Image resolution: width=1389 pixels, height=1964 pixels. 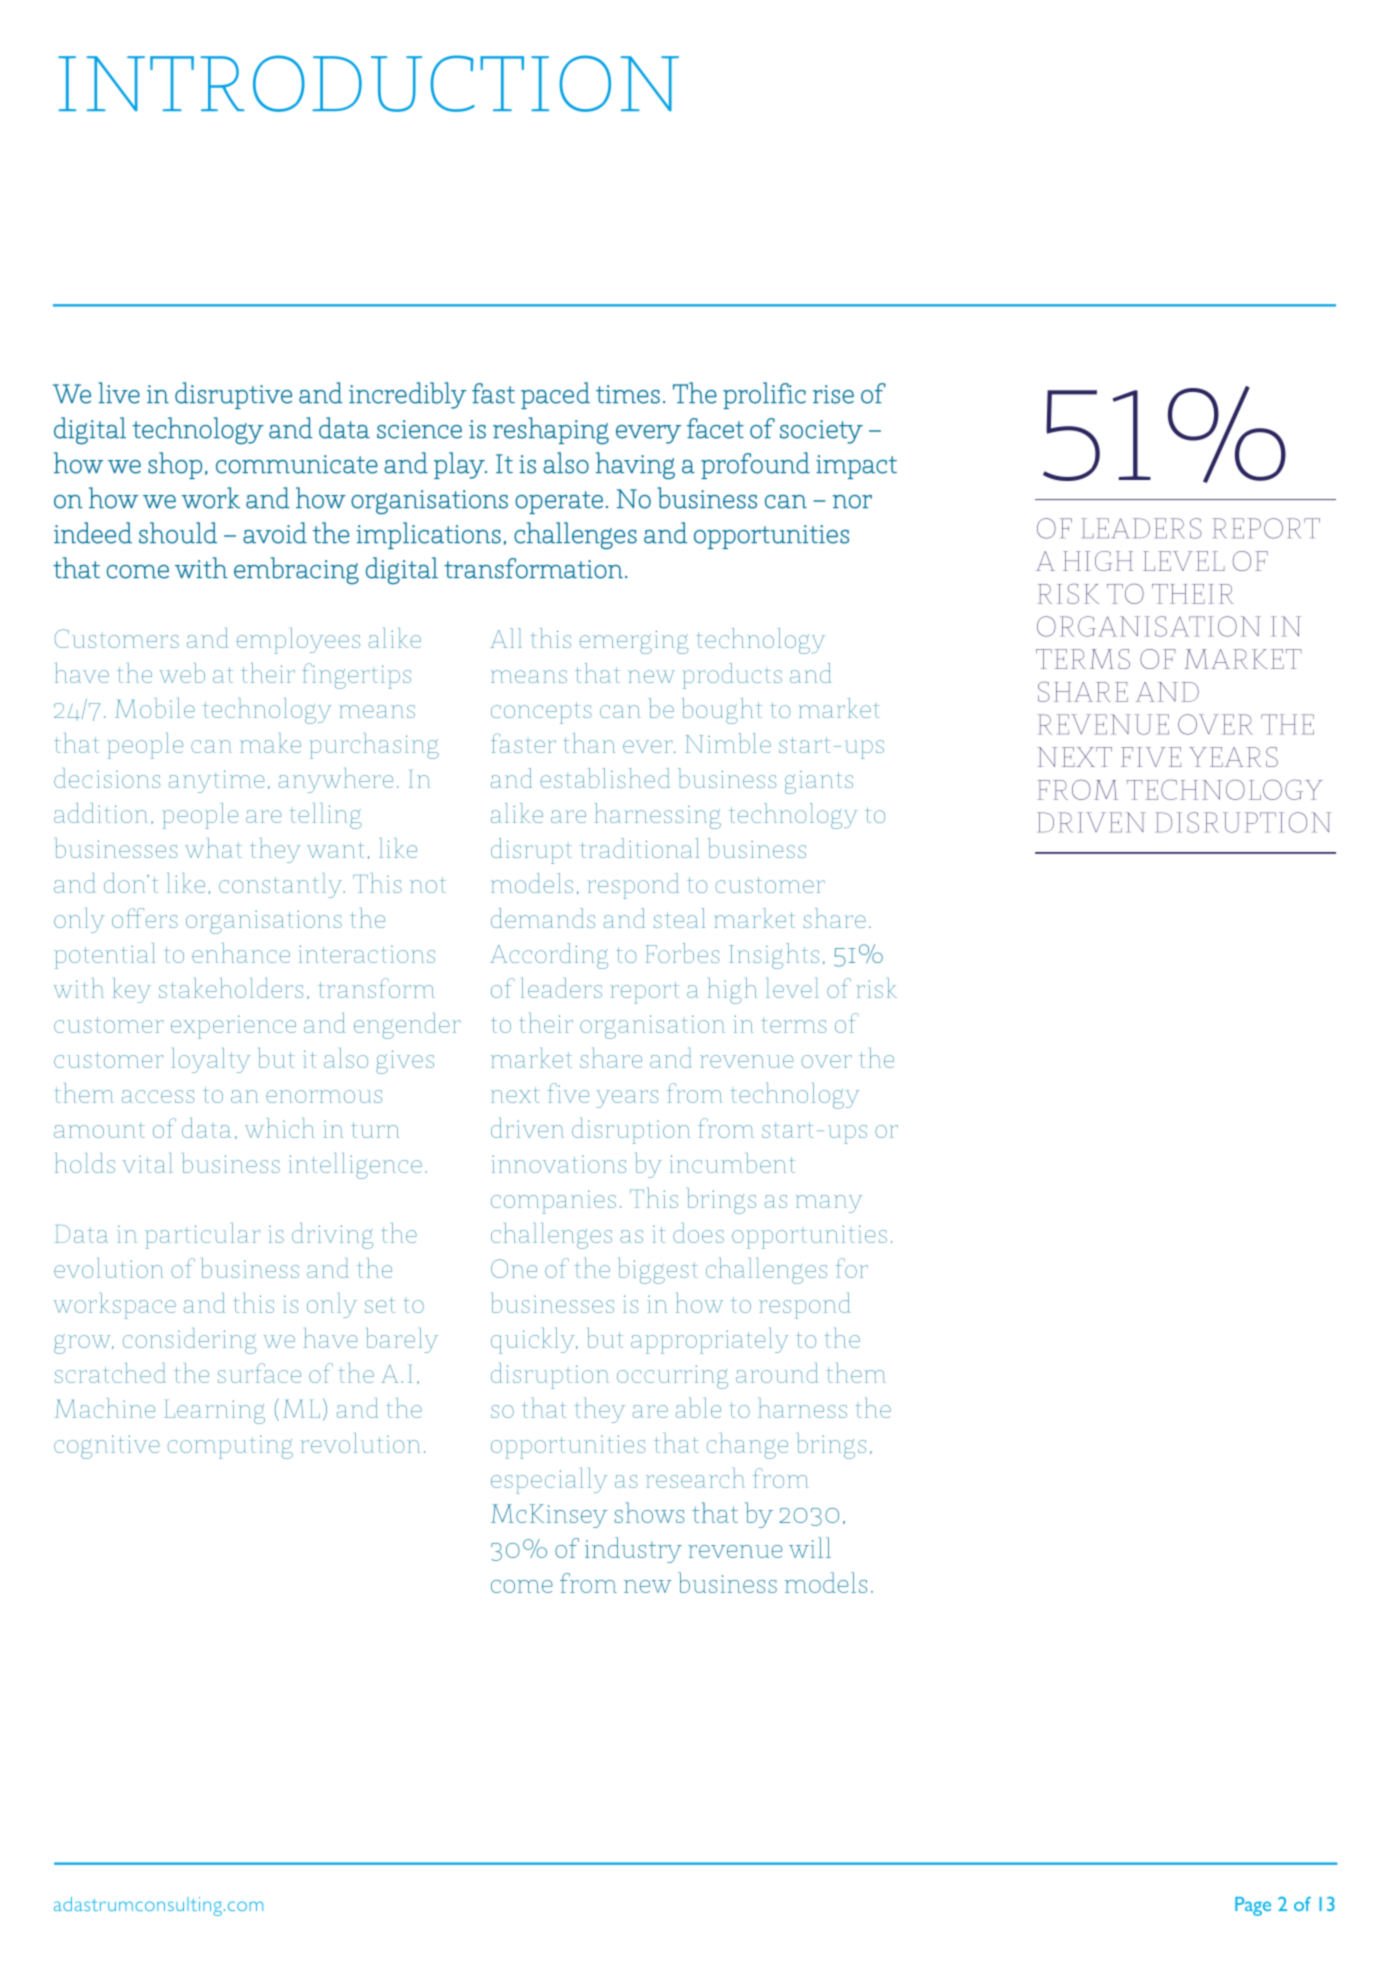 What do you see at coordinates (682, 953) in the document?
I see `Forbes` at bounding box center [682, 953].
